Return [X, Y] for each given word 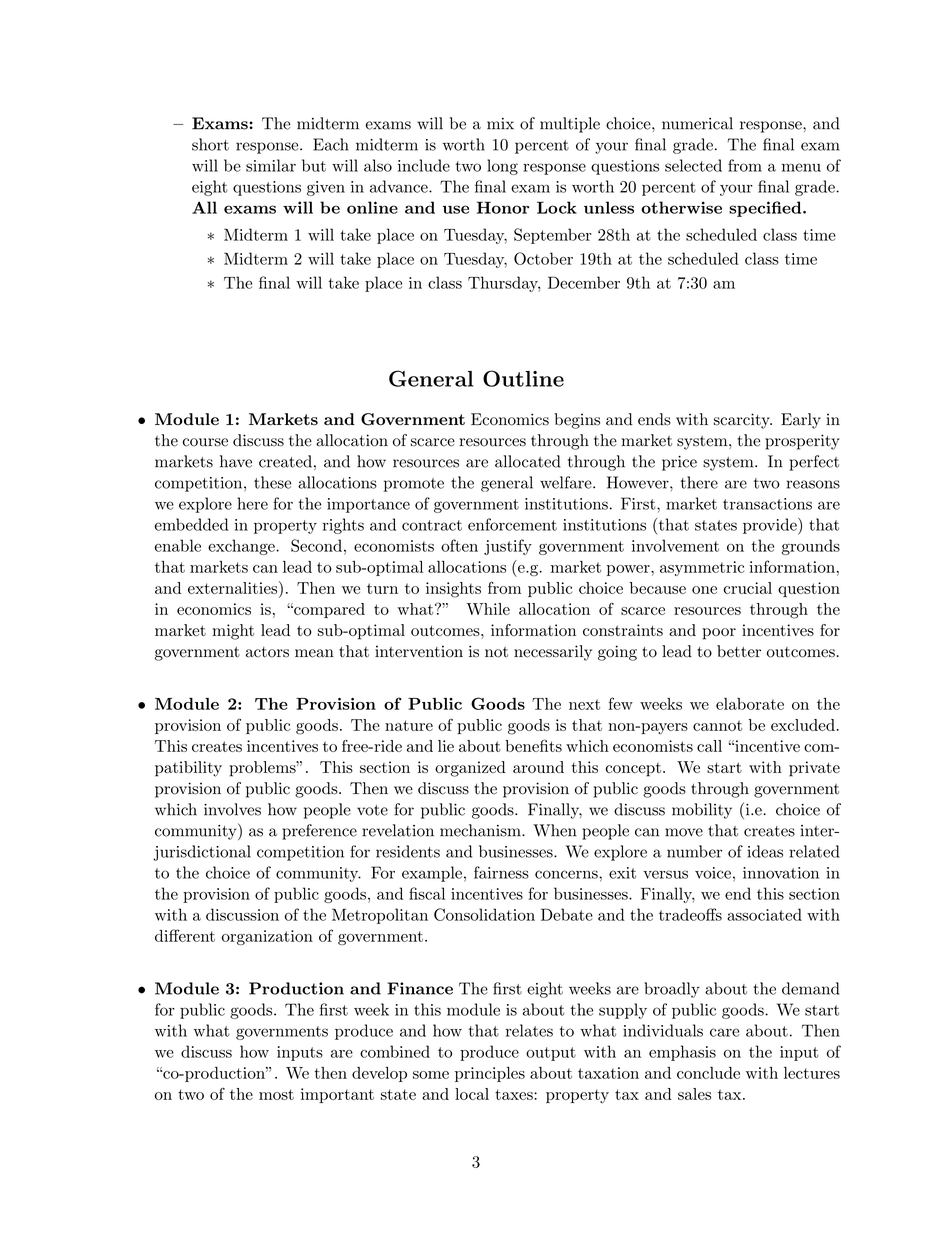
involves [232, 809]
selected [693, 165]
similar [271, 165]
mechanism [481, 830]
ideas [765, 851]
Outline [523, 378]
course [205, 442]
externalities [232, 588]
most [276, 1094]
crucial [748, 588]
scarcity [743, 421]
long [502, 167]
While [488, 609]
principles [490, 1074]
